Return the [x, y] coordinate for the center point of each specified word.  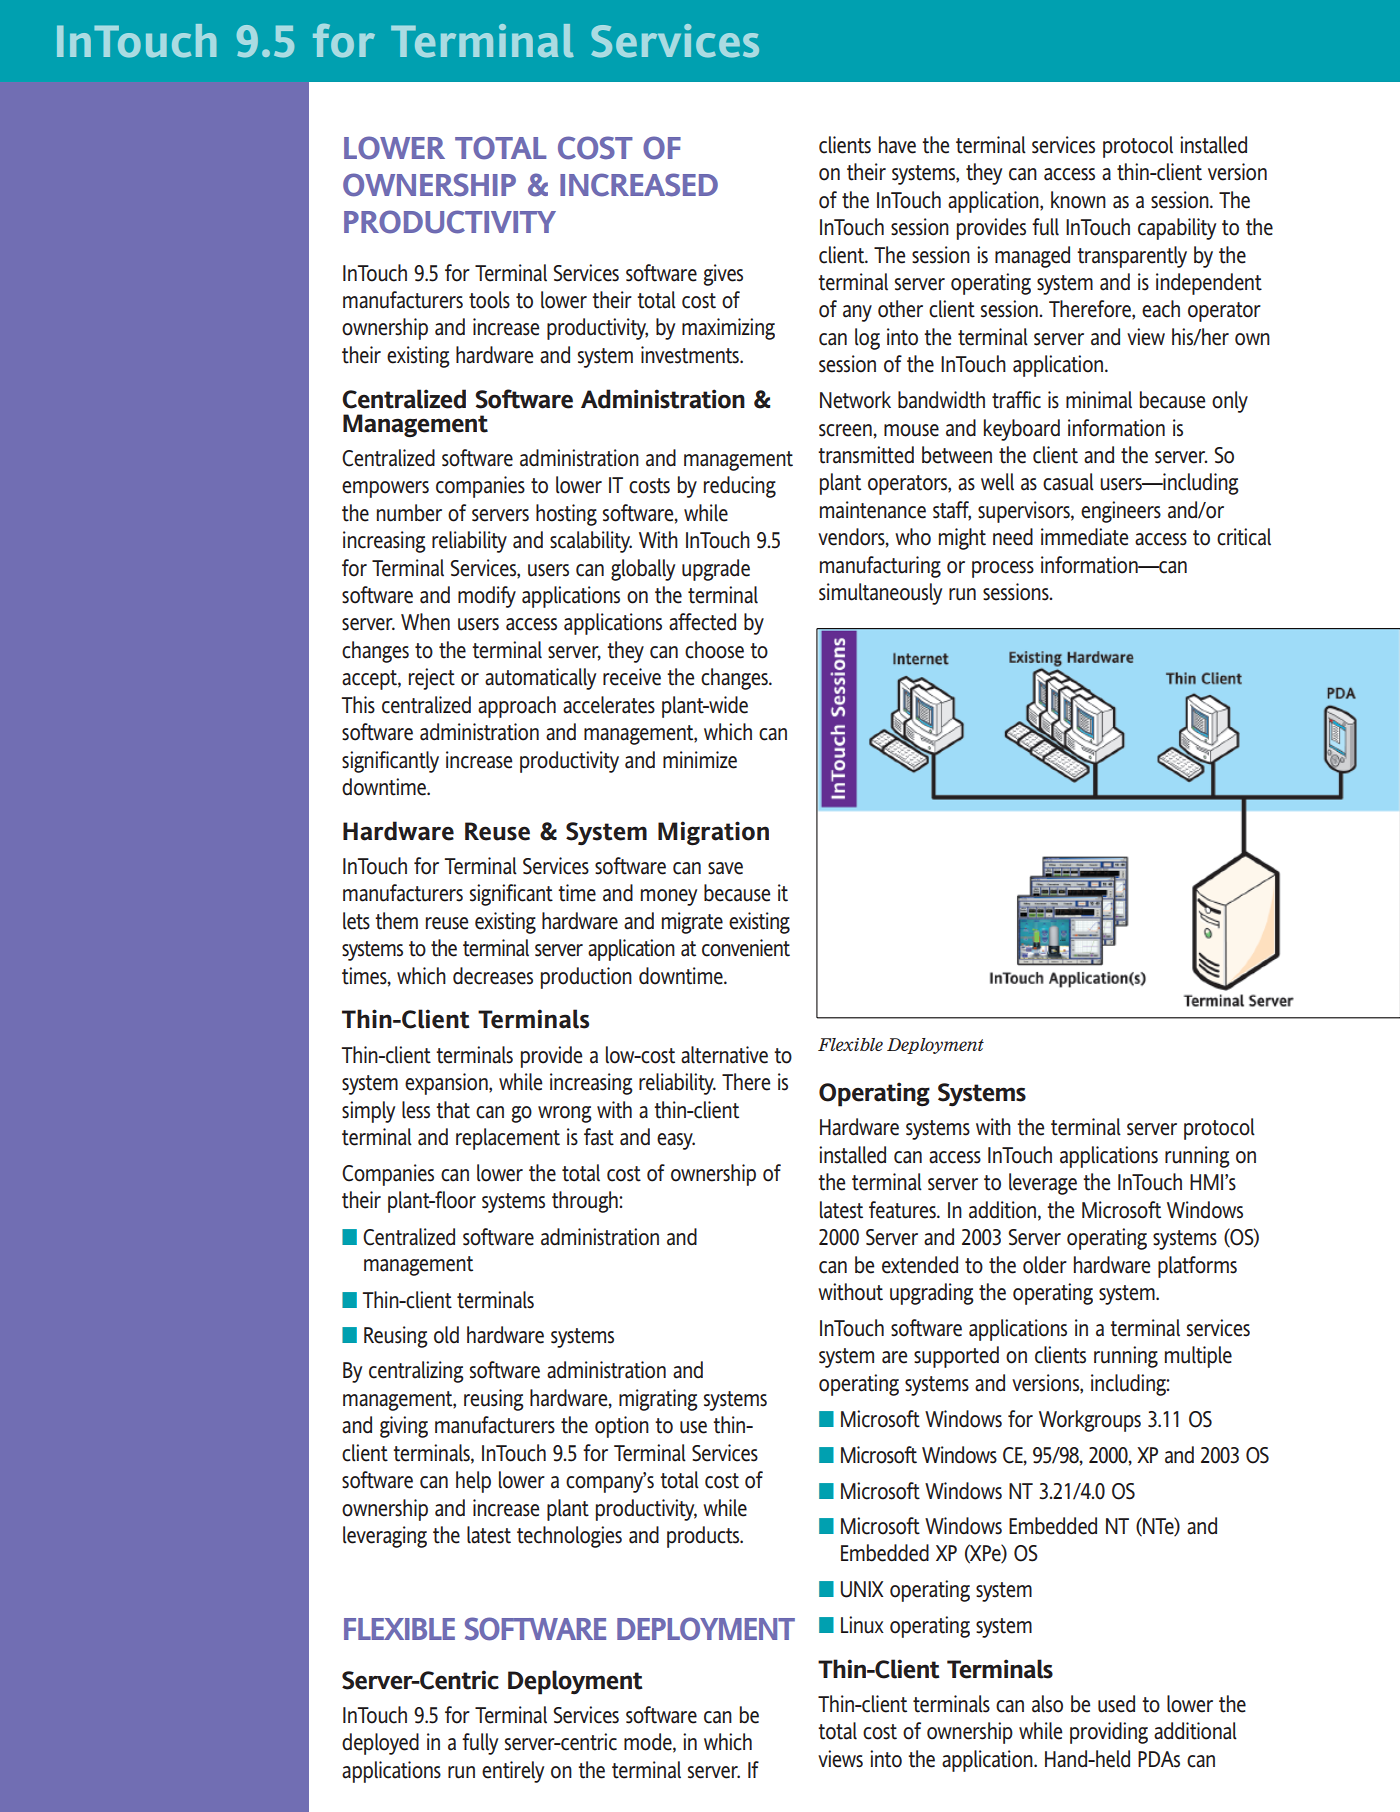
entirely [513, 1772]
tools [489, 300]
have [897, 145]
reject [432, 679]
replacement [508, 1139]
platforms [1197, 1267]
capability [1177, 229]
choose [714, 650]
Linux [862, 1625]
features [903, 1210]
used [1116, 1704]
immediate [1084, 537]
